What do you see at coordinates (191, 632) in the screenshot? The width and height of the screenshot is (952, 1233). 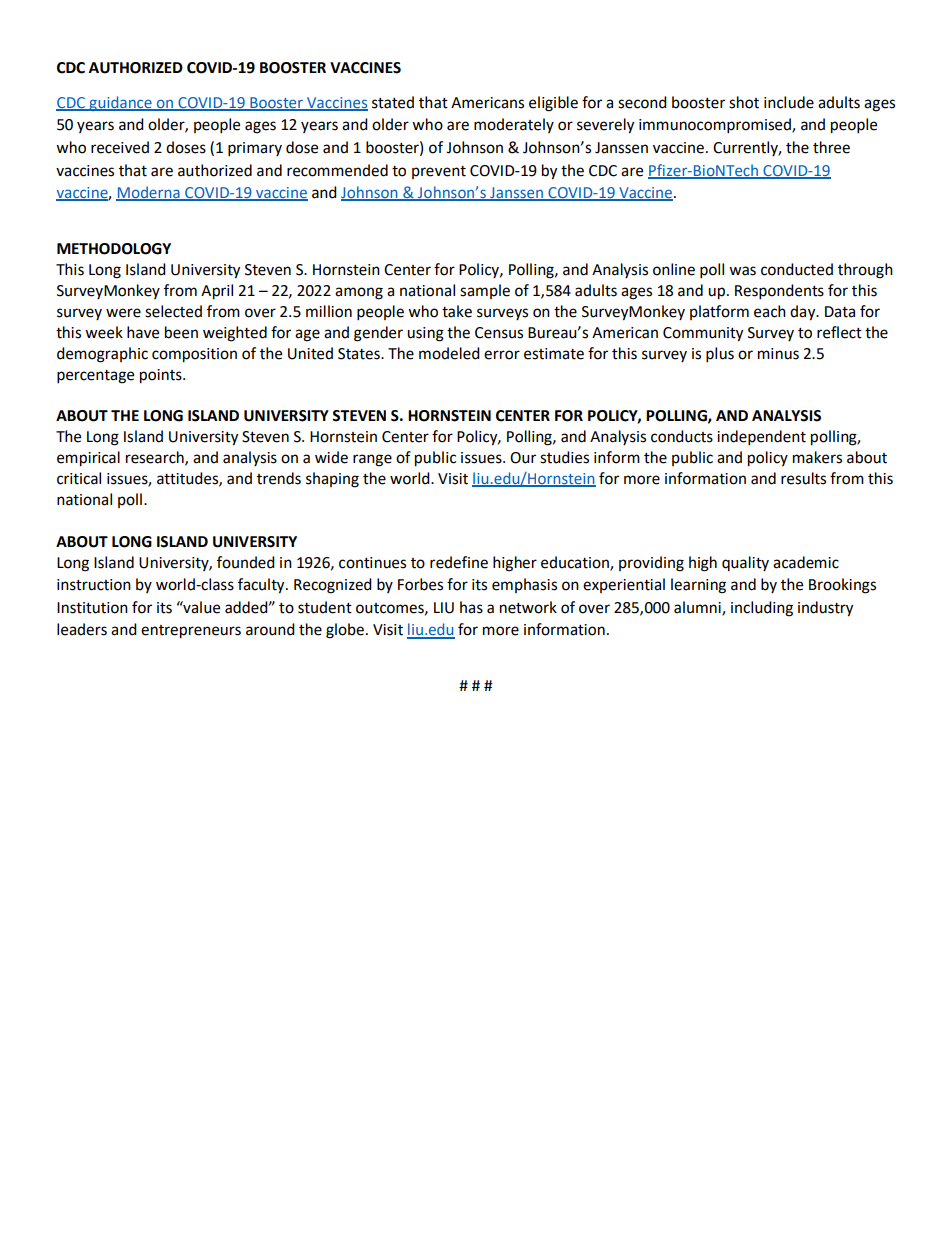 I see `entrepreneurs` at bounding box center [191, 632].
